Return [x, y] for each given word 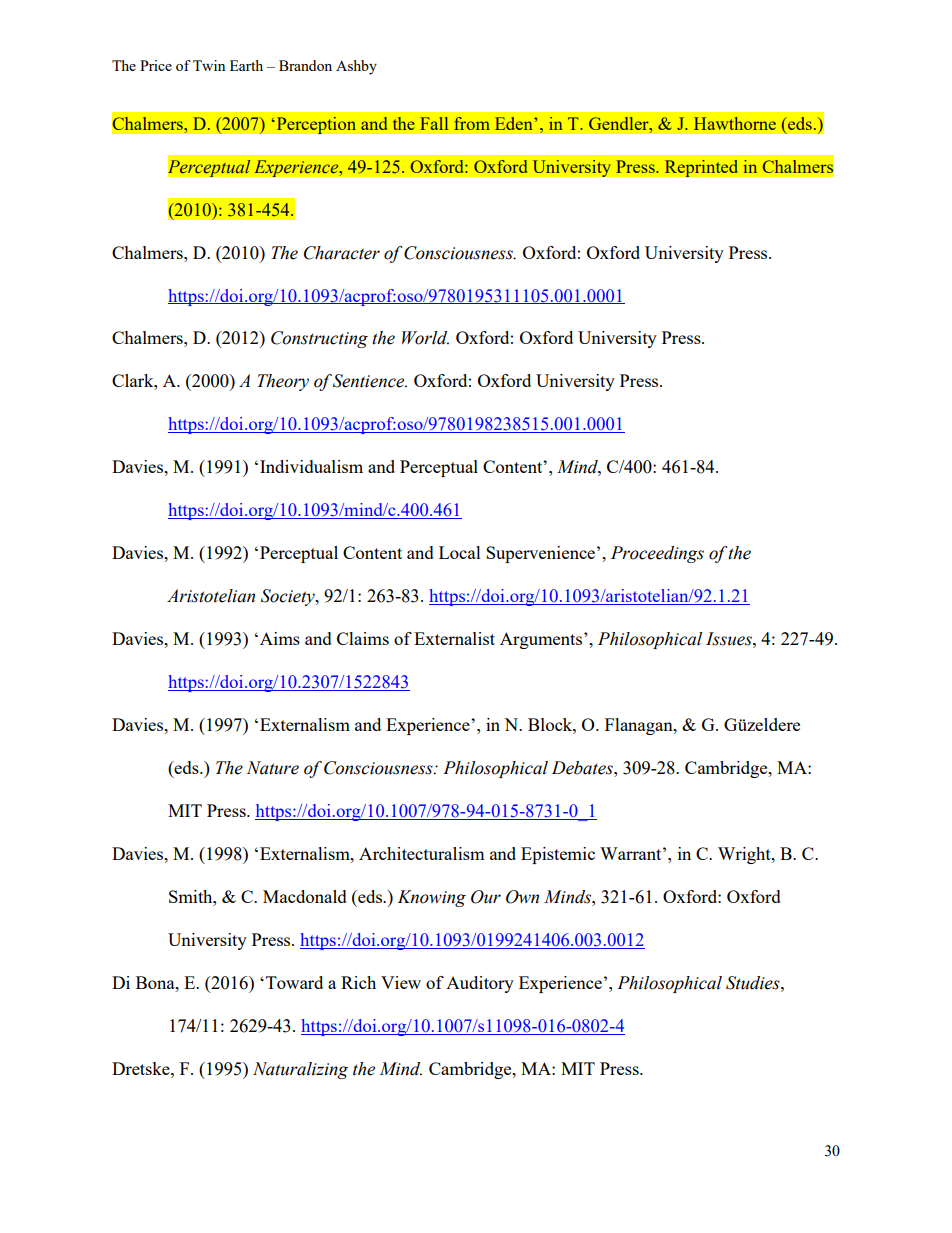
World [425, 338]
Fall [434, 123]
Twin [209, 65]
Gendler [620, 123]
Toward [294, 982]
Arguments [542, 640]
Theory [283, 382]
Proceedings [657, 554]
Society [289, 597]
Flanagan [640, 726]
